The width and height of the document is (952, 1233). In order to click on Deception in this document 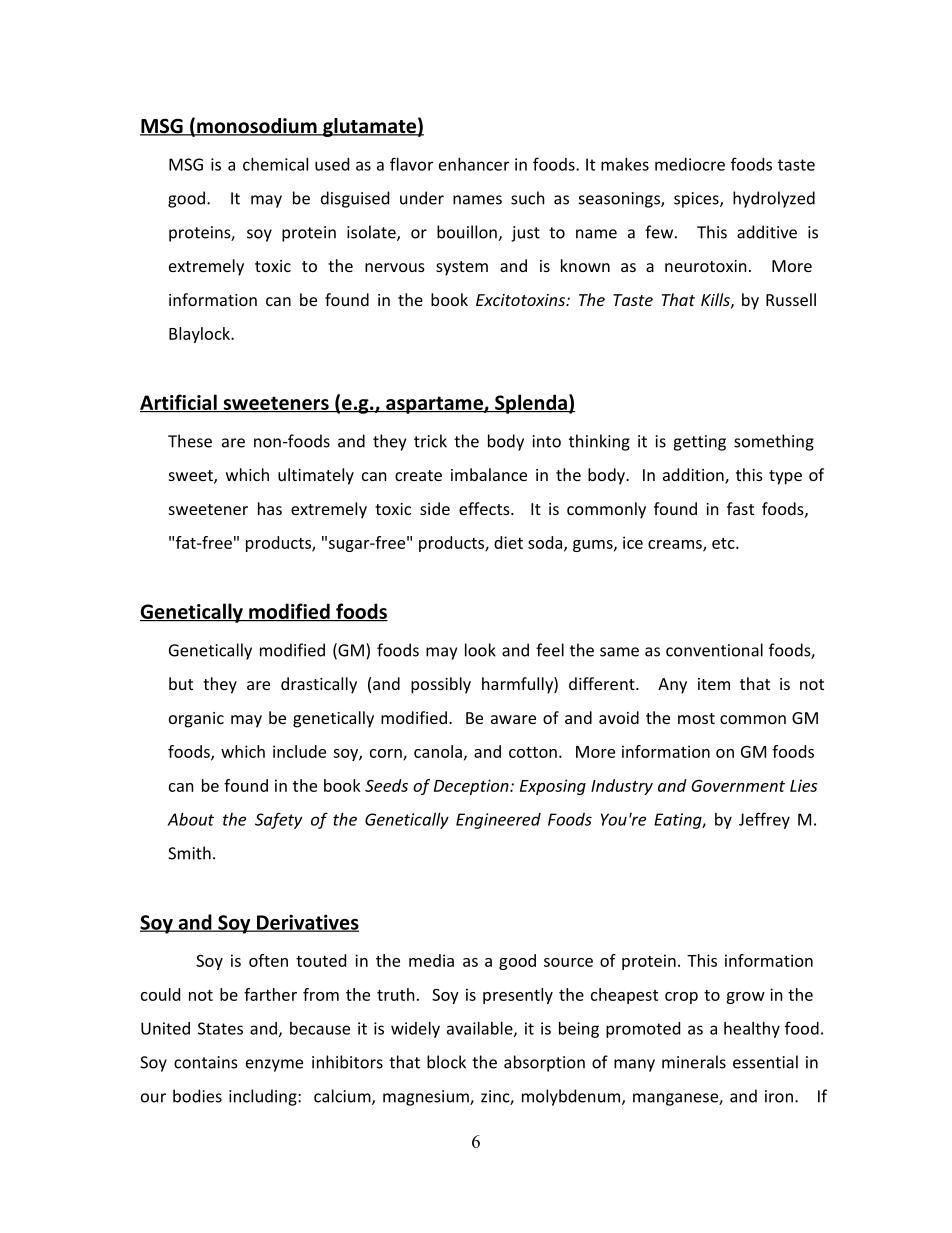, I will do `click(472, 787)`.
